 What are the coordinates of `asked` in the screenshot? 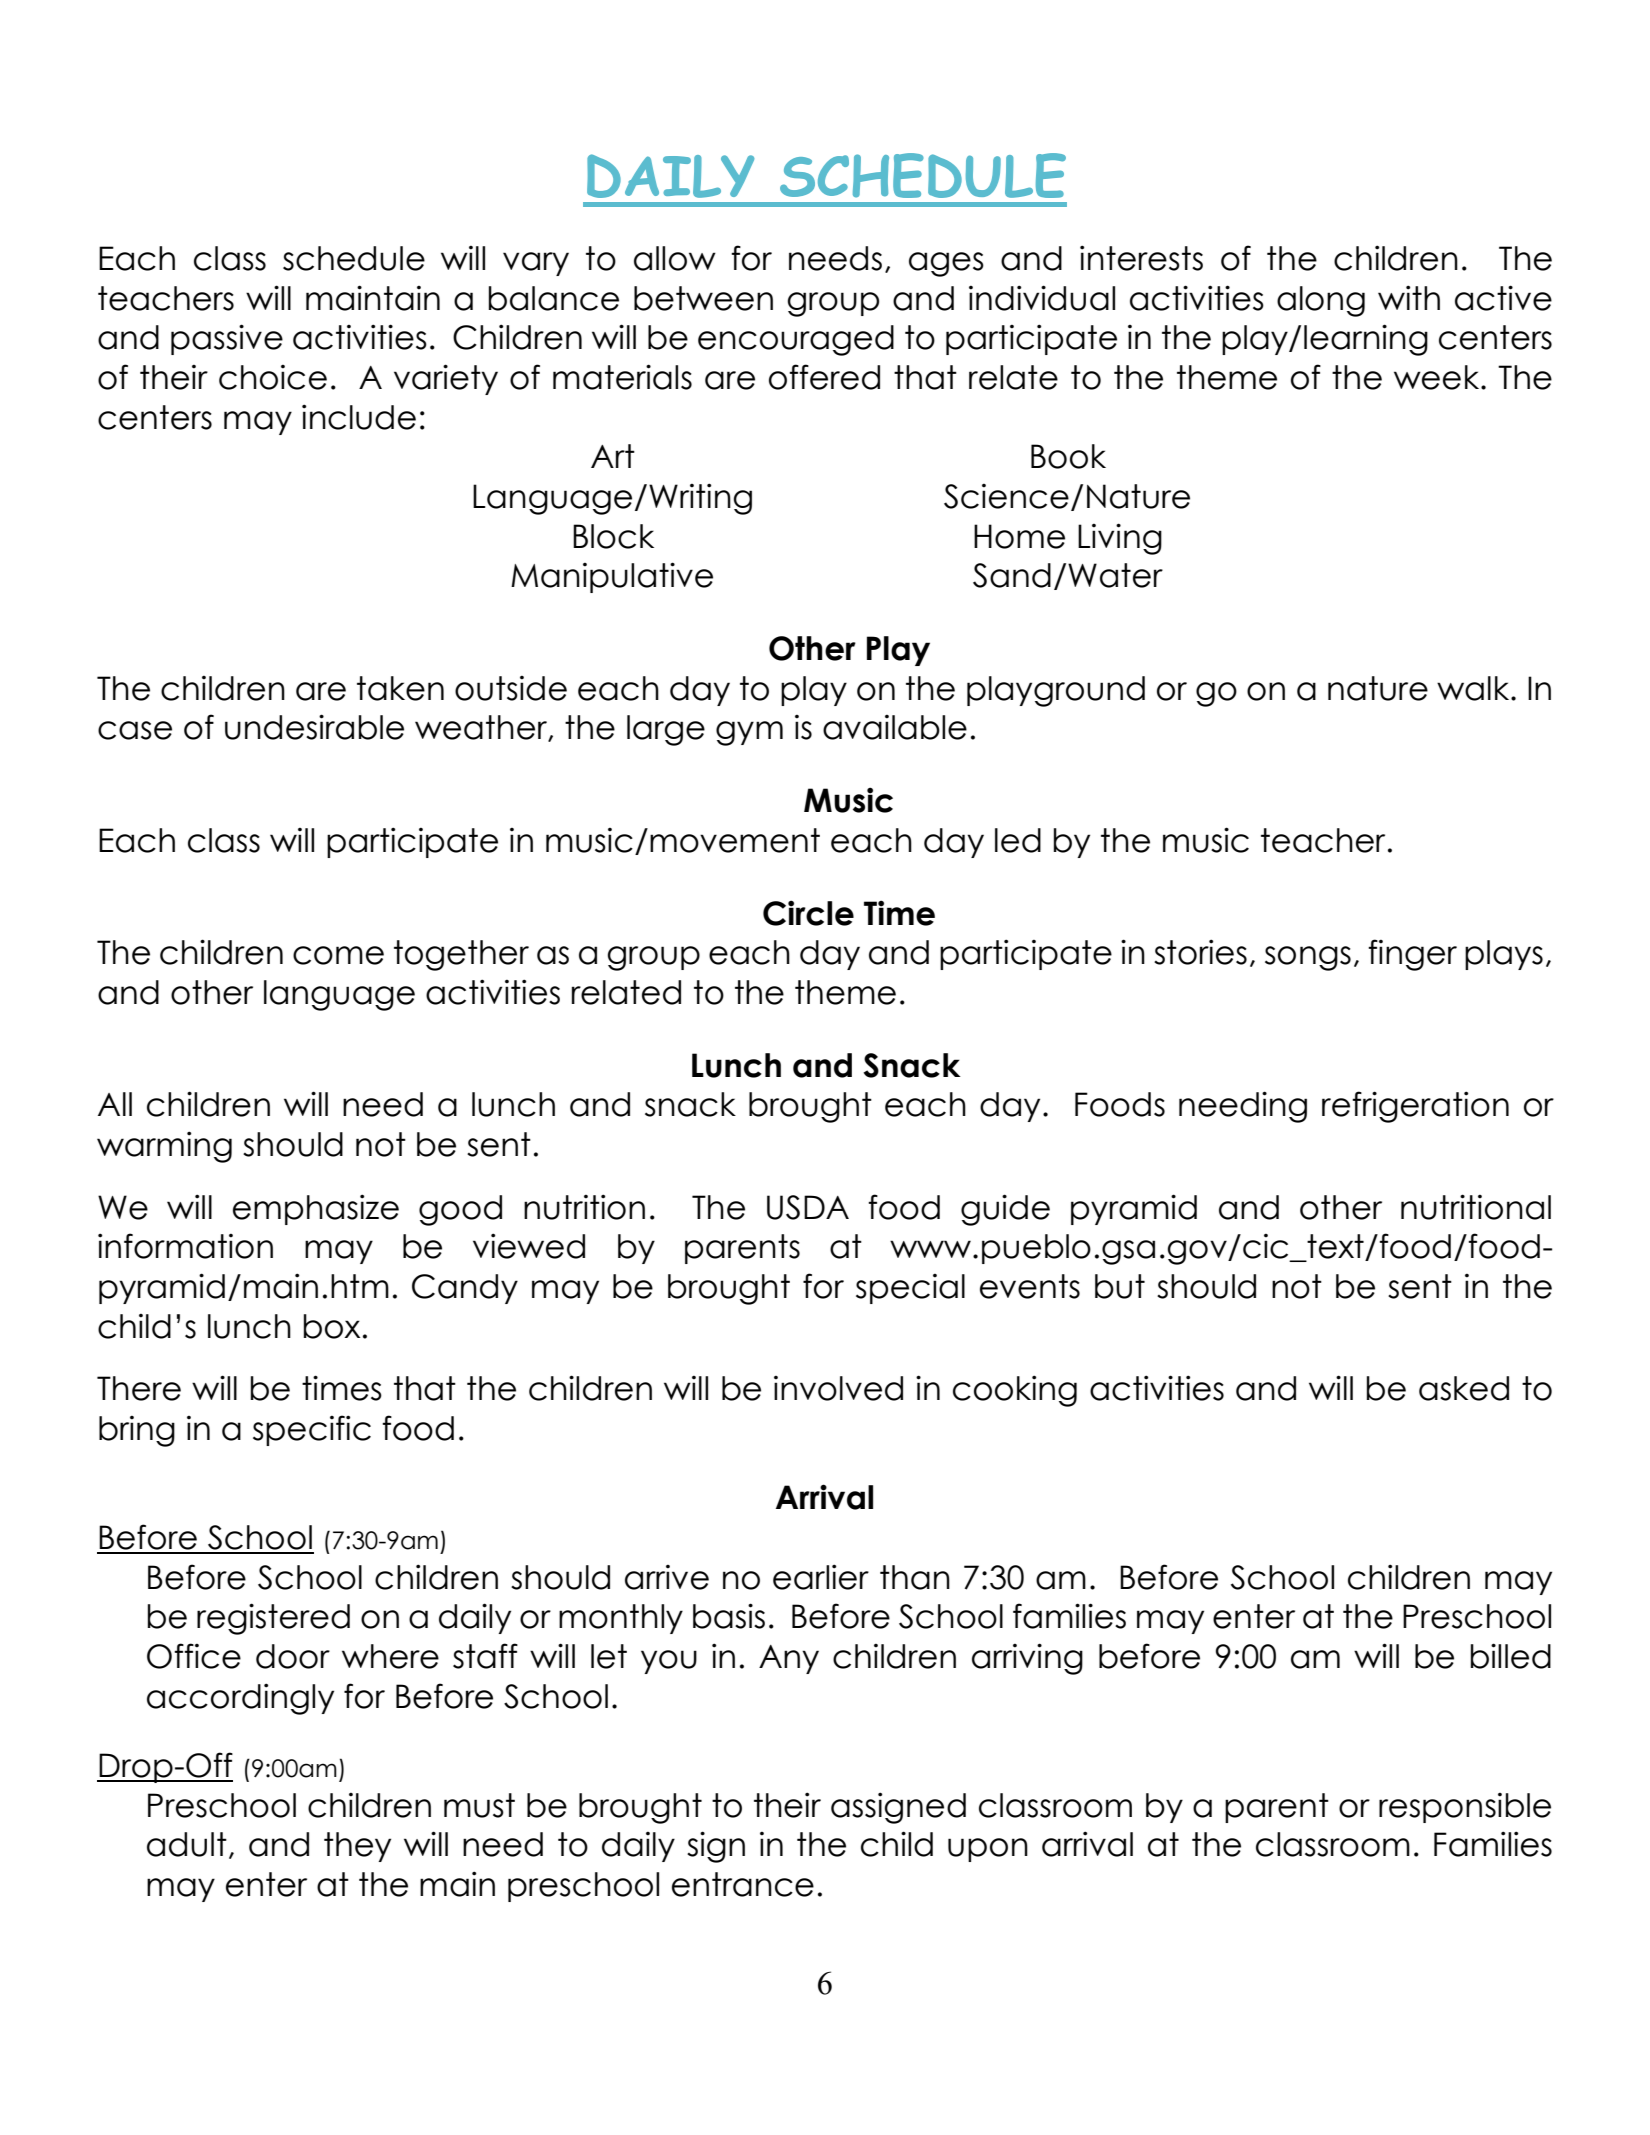 It's located at (1464, 1388).
